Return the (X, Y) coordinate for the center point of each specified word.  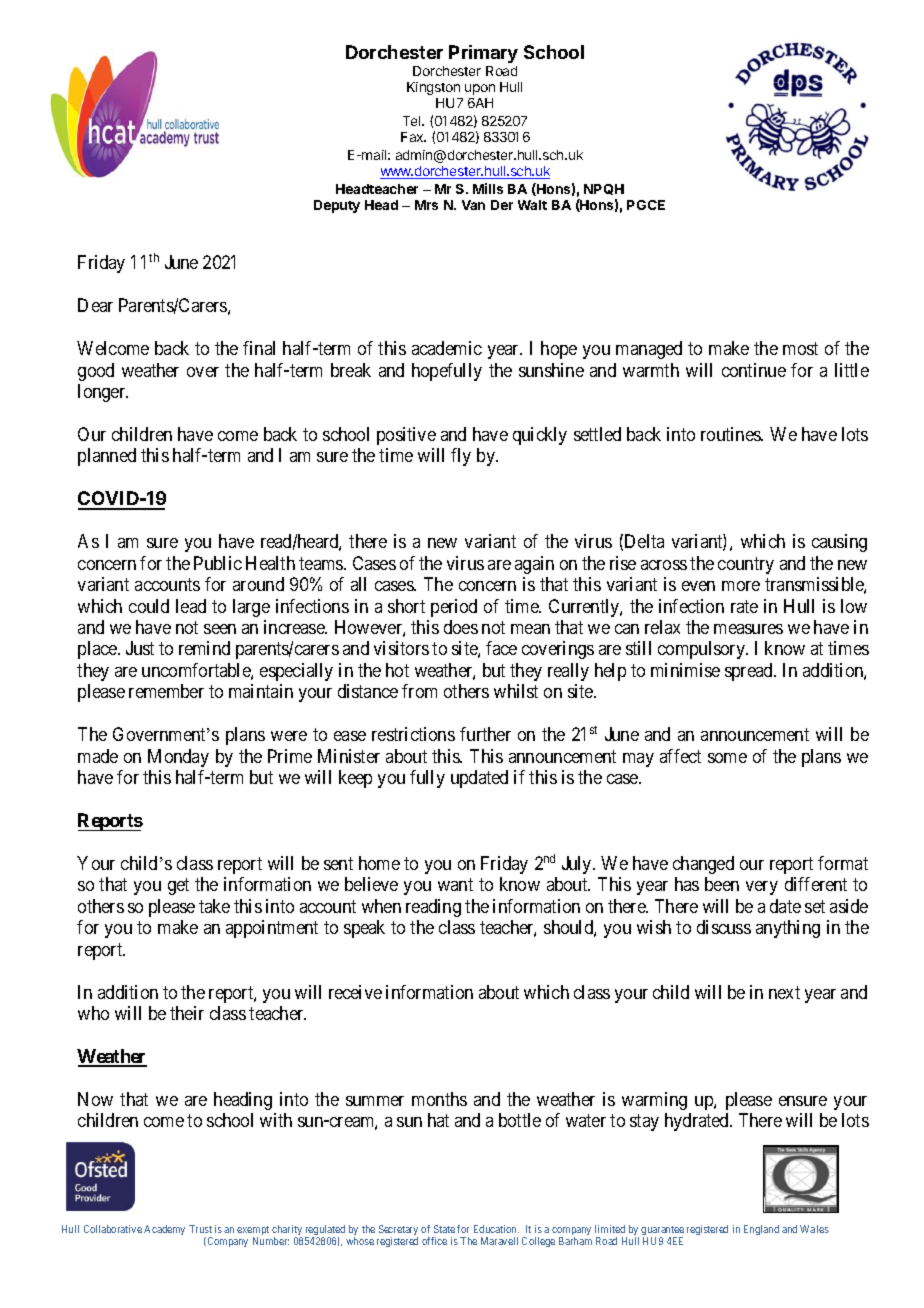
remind (204, 648)
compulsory (702, 650)
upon (480, 89)
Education (496, 1229)
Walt (532, 205)
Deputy (337, 206)
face (501, 648)
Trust (200, 1229)
